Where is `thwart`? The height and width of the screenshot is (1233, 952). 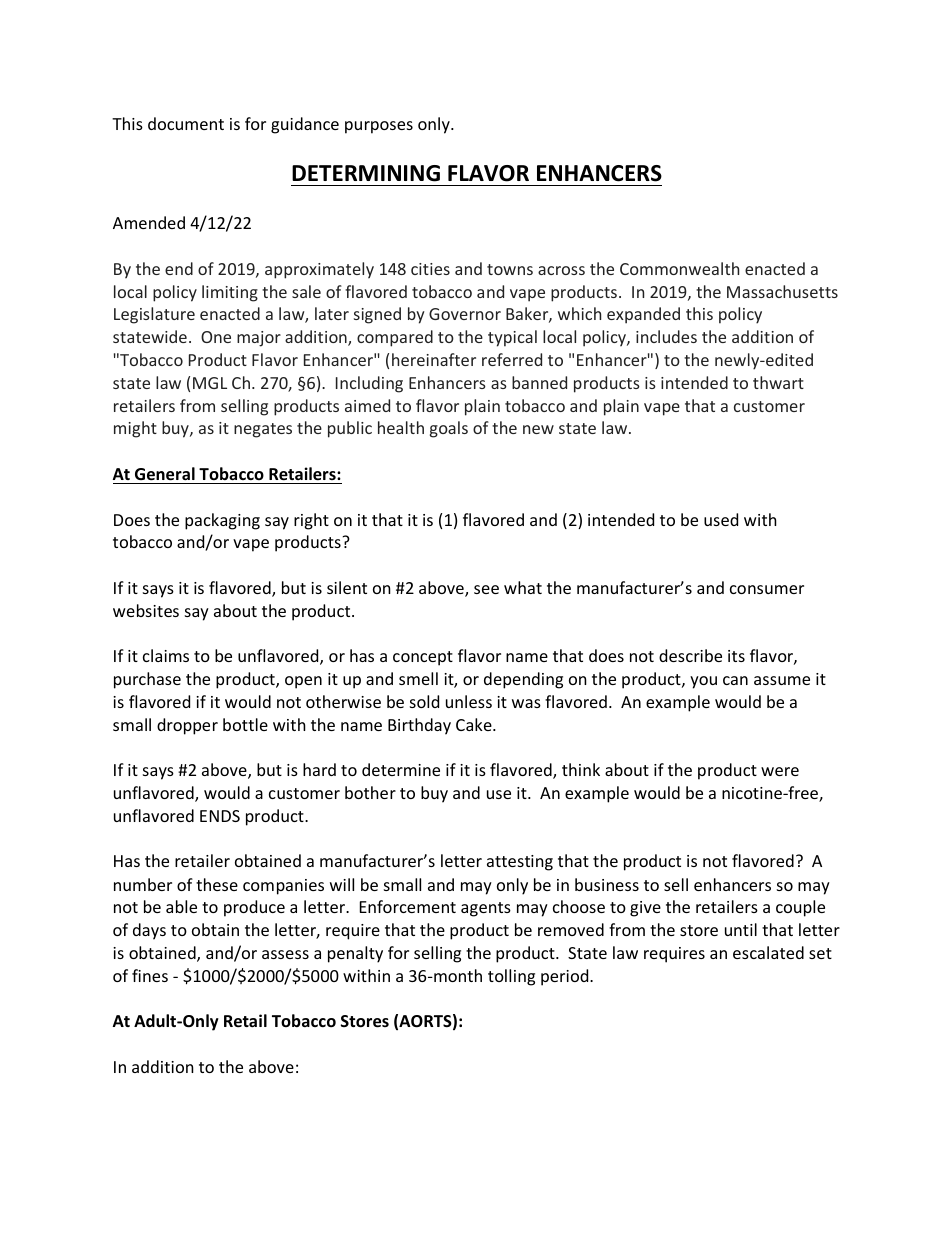 thwart is located at coordinates (778, 382).
